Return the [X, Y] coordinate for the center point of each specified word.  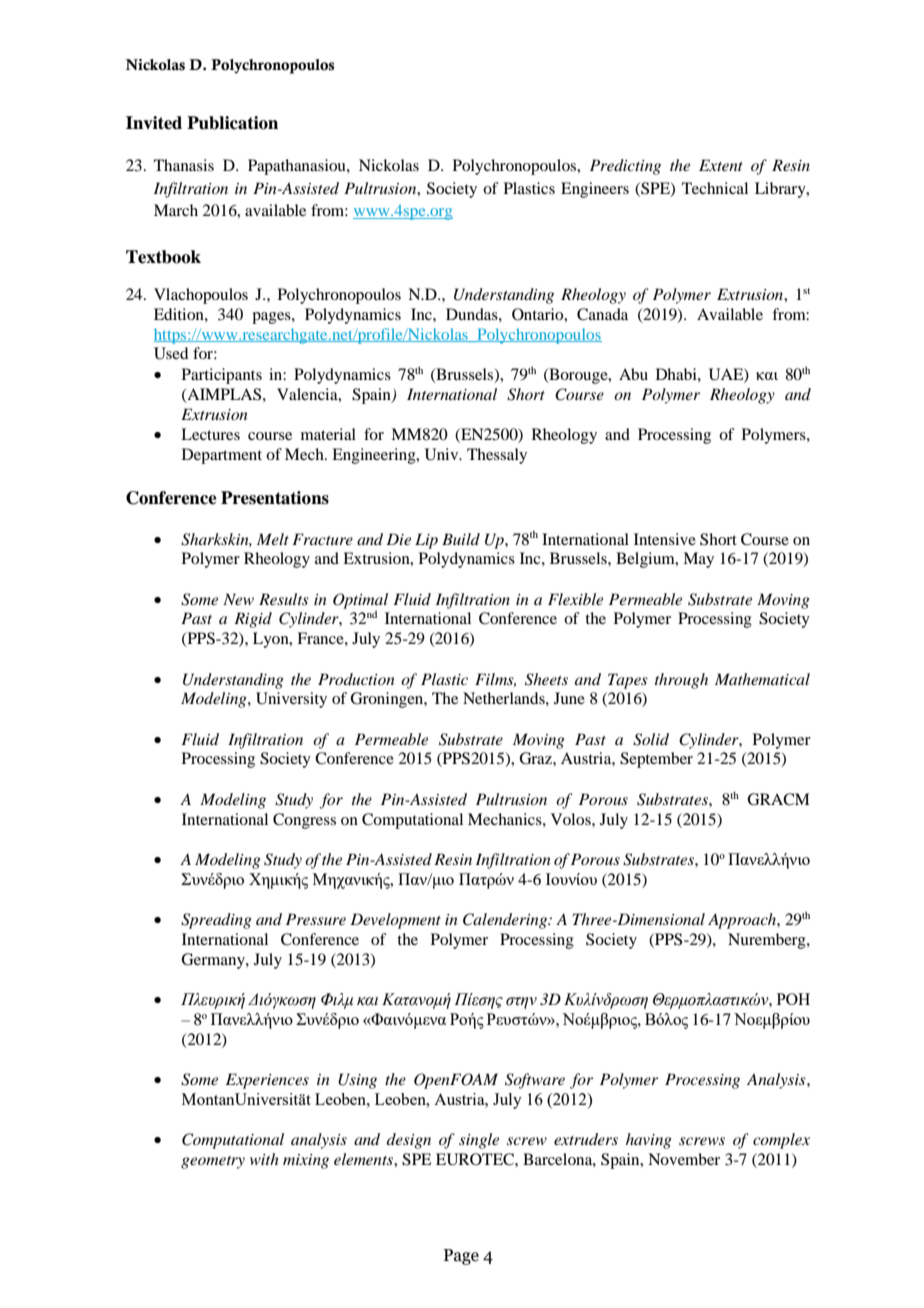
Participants [222, 376]
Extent [721, 165]
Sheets [546, 679]
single [479, 1141]
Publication [232, 123]
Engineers [595, 190]
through [681, 681]
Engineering [375, 456]
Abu [633, 374]
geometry [213, 1162]
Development [395, 921]
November [684, 1159]
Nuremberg [768, 941]
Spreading [216, 921]
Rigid [253, 620]
